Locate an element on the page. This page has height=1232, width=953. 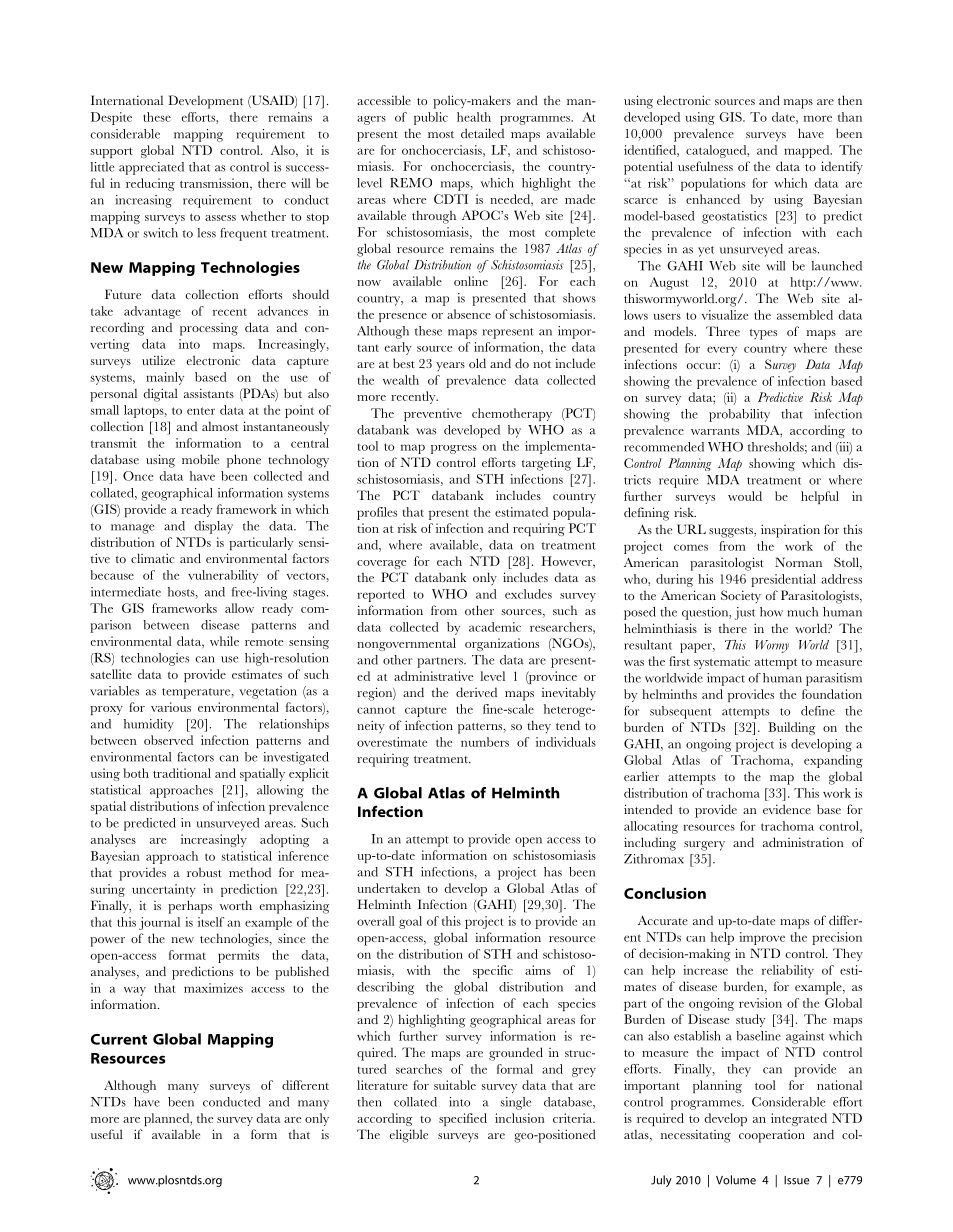
mapped is located at coordinates (808, 151).
